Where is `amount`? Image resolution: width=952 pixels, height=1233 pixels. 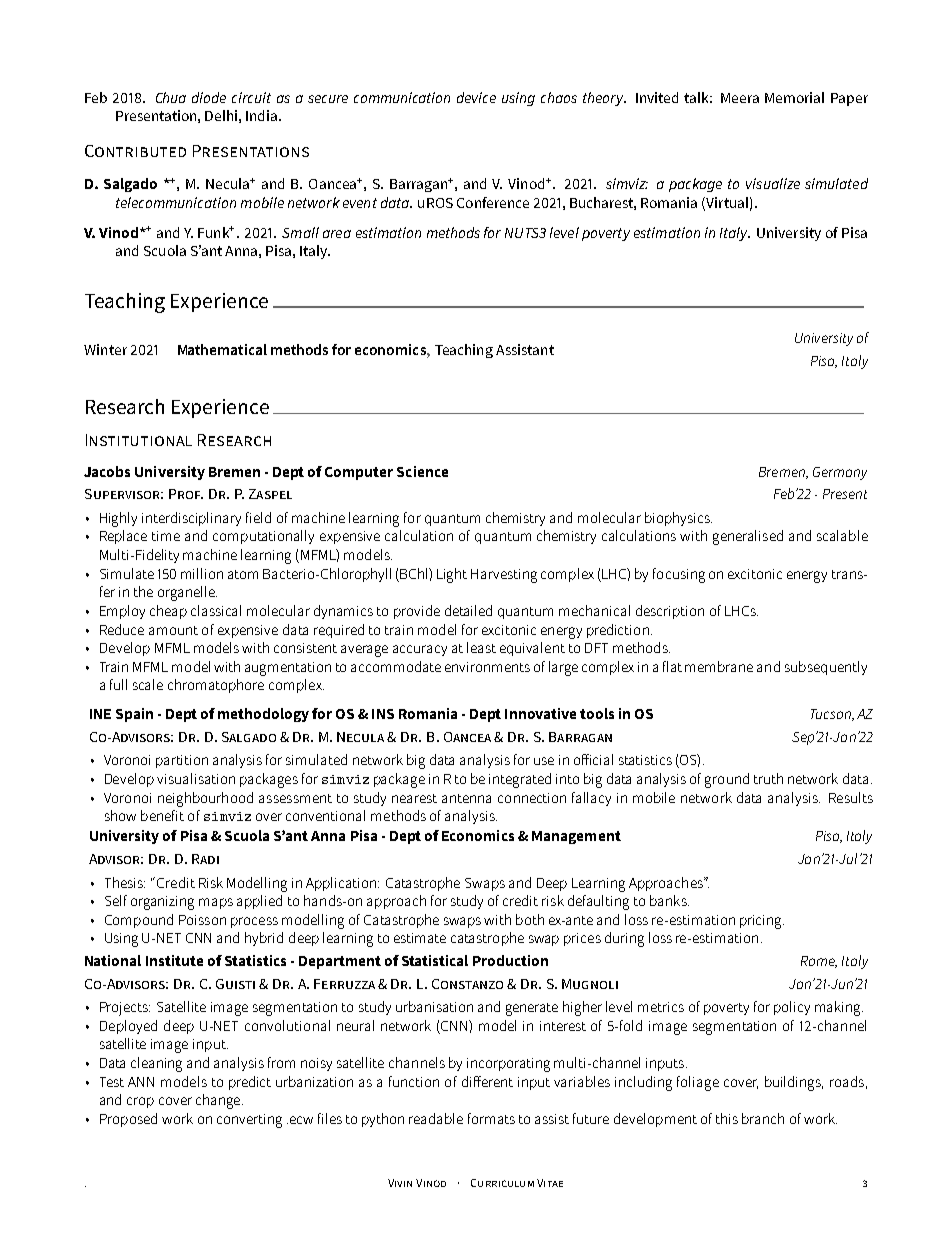 amount is located at coordinates (173, 630).
